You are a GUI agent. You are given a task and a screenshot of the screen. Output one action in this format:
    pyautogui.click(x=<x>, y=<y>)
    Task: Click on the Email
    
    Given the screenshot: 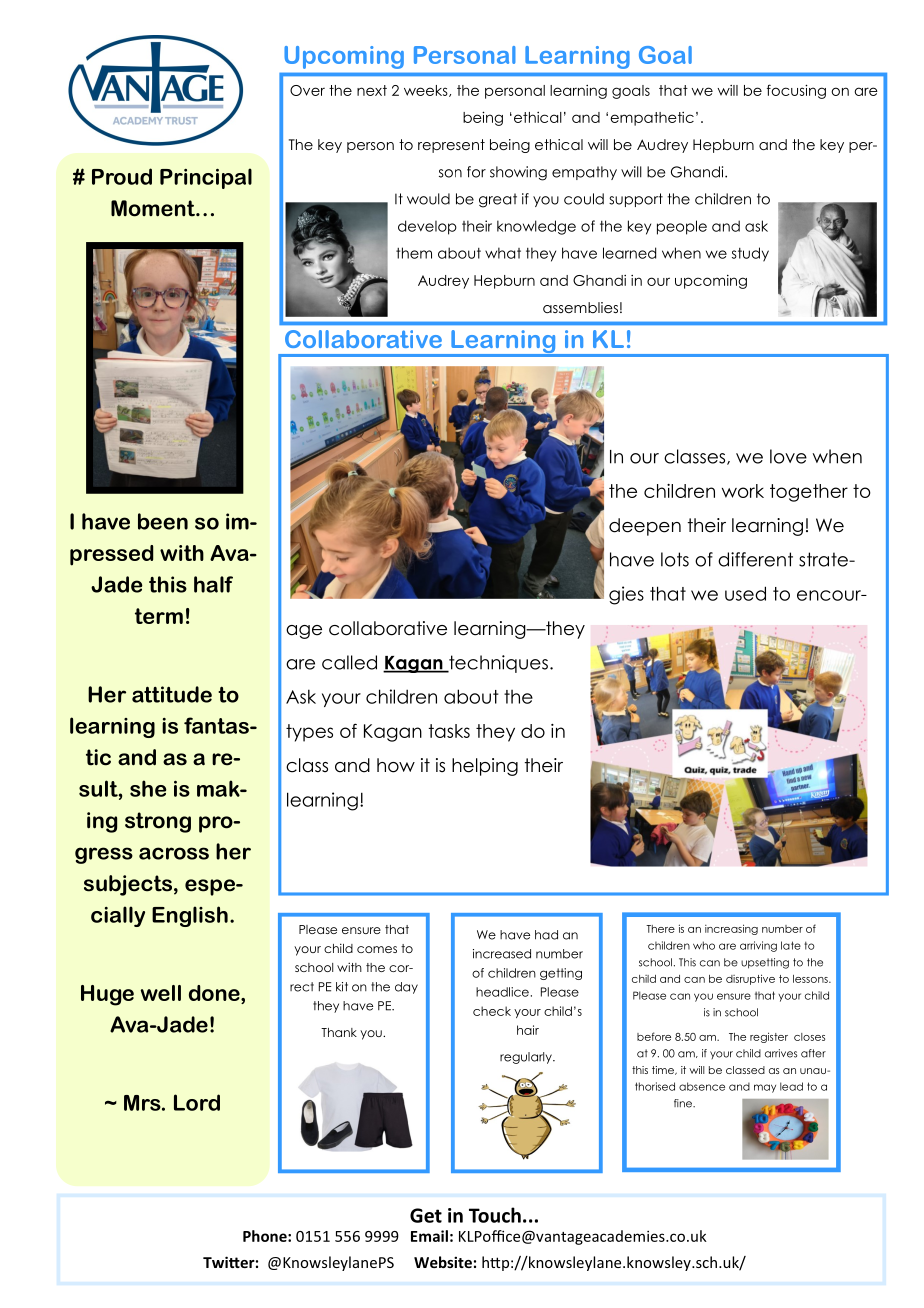 What is the action you would take?
    pyautogui.click(x=429, y=1236)
